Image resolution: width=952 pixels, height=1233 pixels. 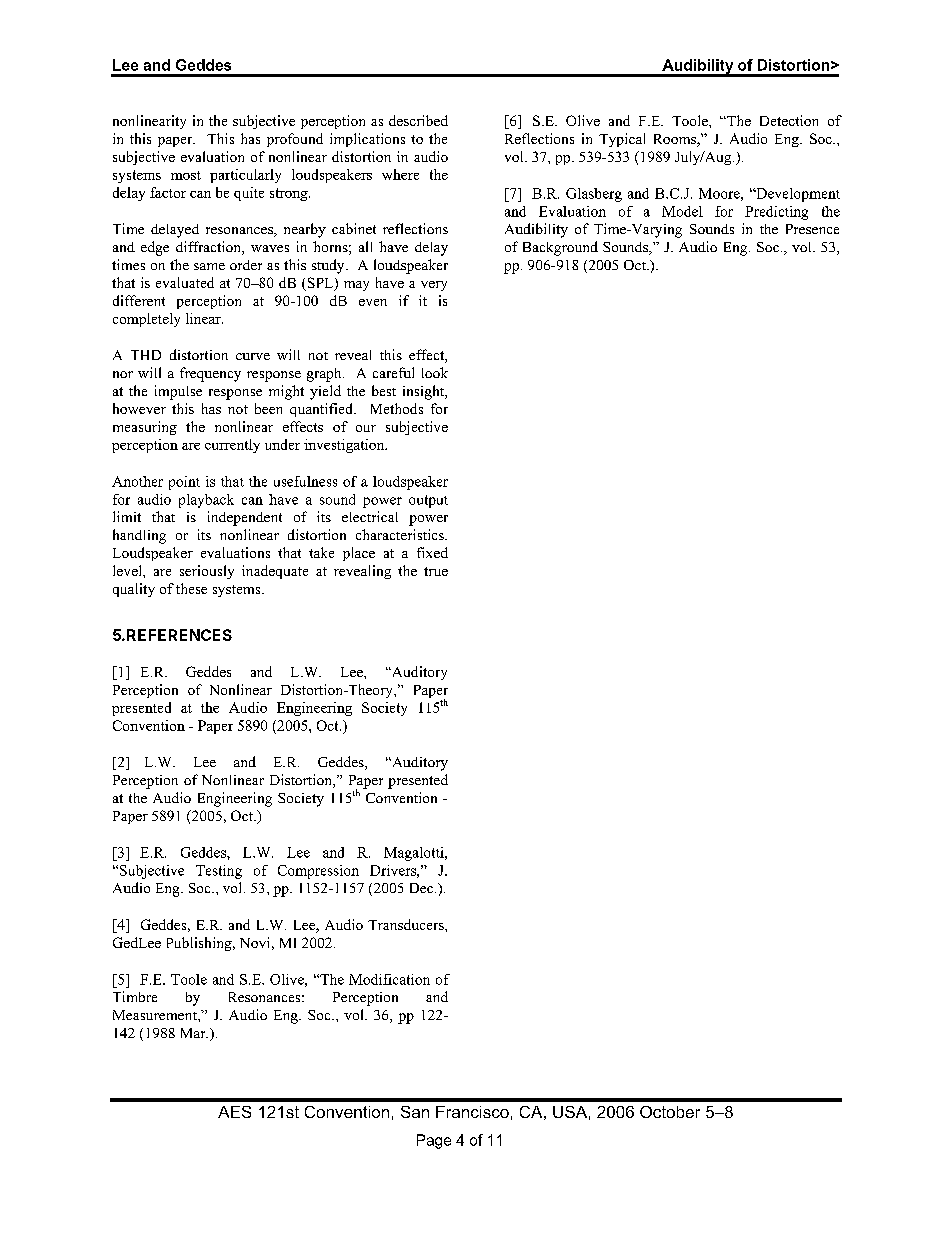 I want to click on Testing, so click(x=219, y=872).
